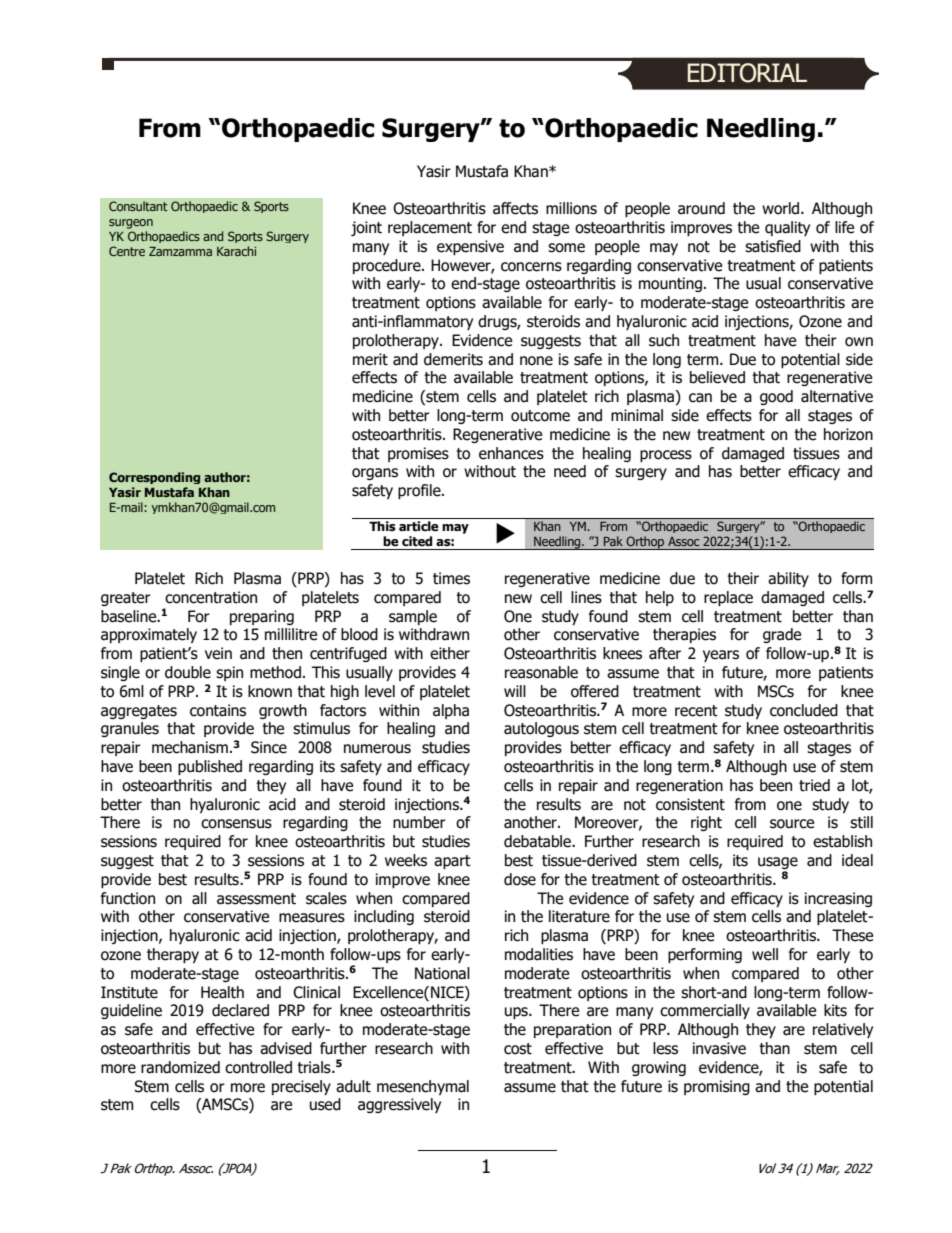  Describe the element at coordinates (541, 729) in the image. I see `autologous` at that location.
